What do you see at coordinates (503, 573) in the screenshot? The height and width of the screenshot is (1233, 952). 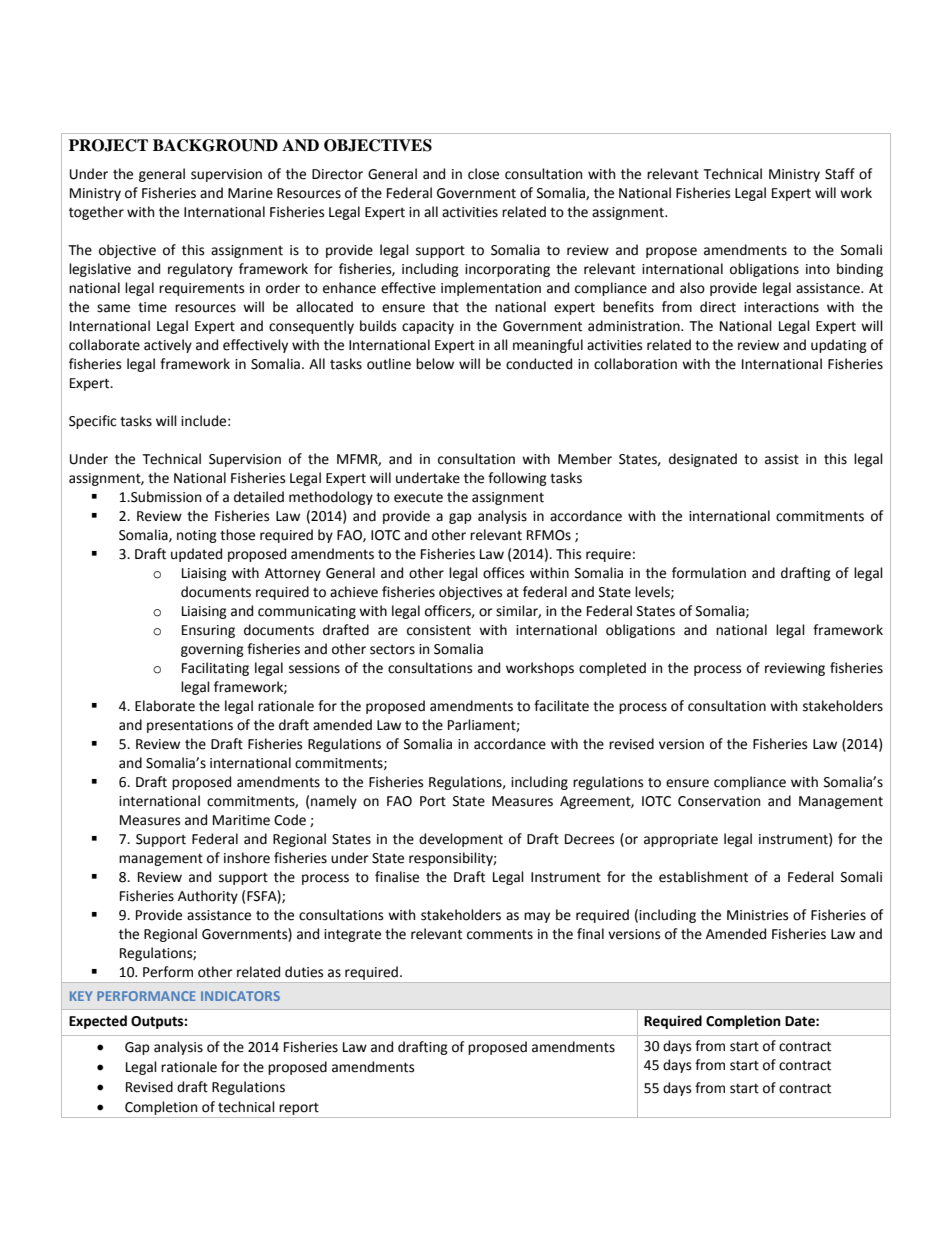 I see `offices` at bounding box center [503, 573].
